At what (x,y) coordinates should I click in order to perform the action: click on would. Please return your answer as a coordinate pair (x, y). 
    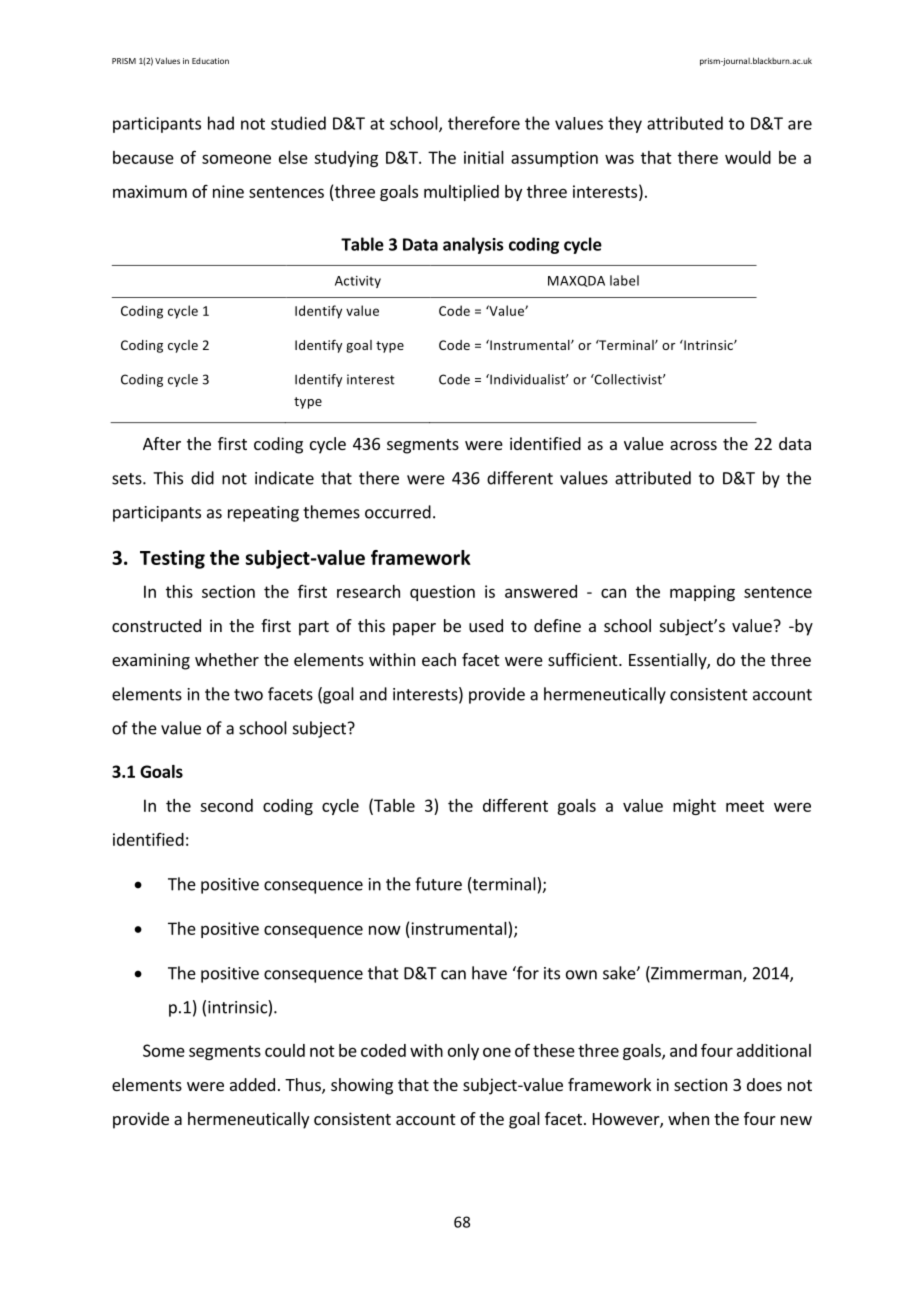
    Looking at the image, I should click on (748, 157).
